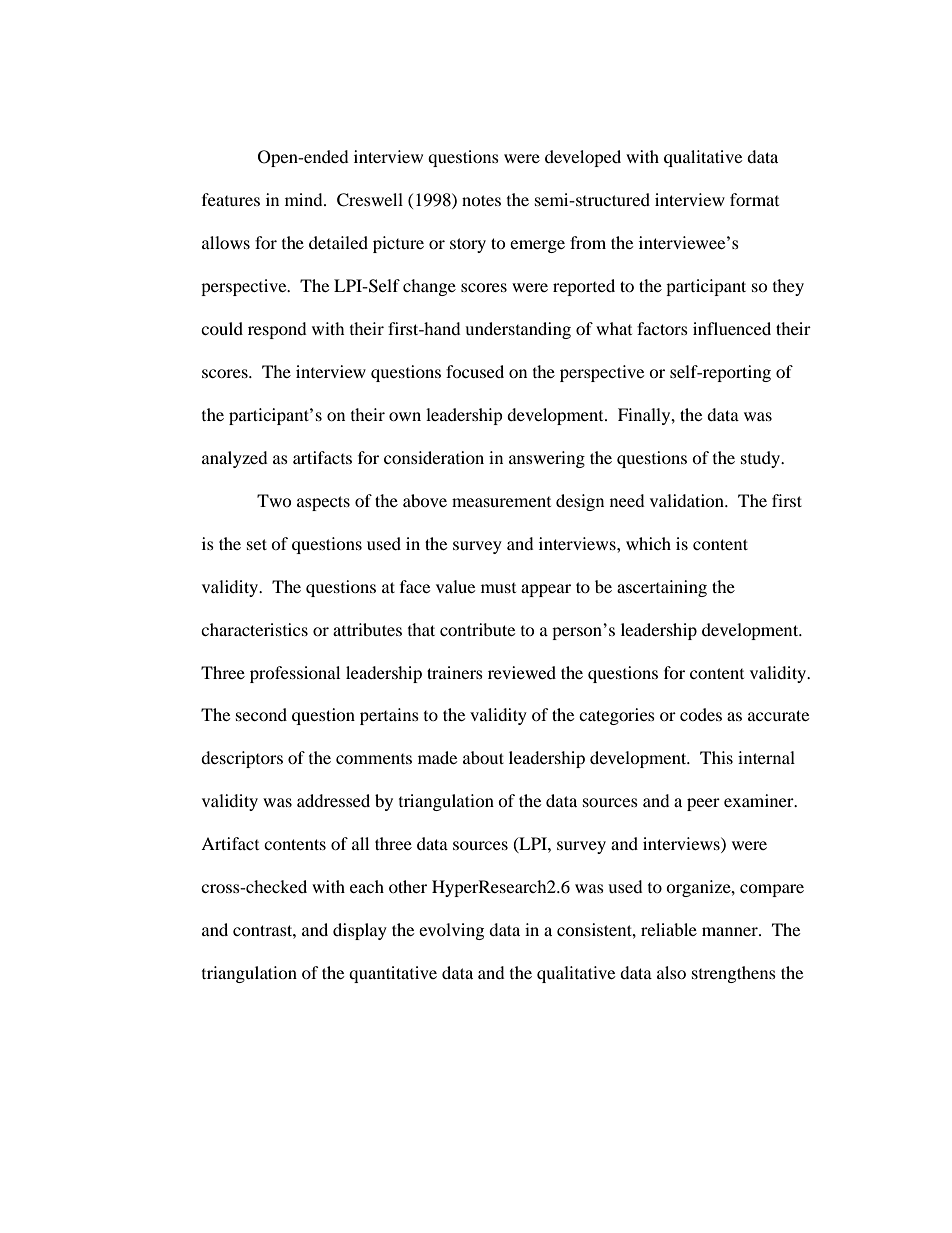  I want to click on display, so click(360, 931).
